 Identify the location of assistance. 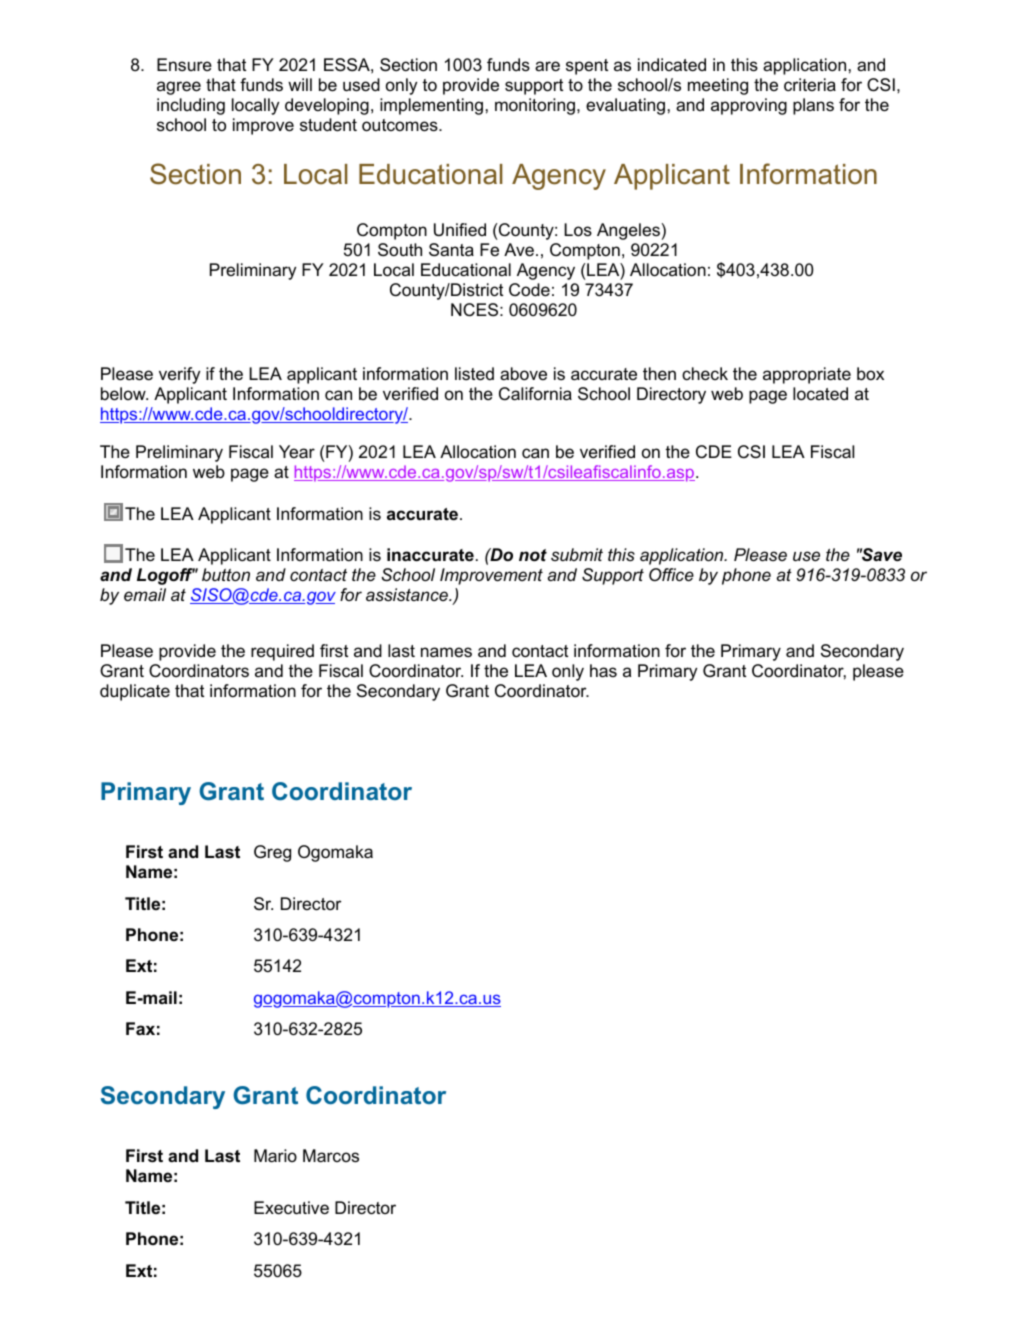
(408, 595).
